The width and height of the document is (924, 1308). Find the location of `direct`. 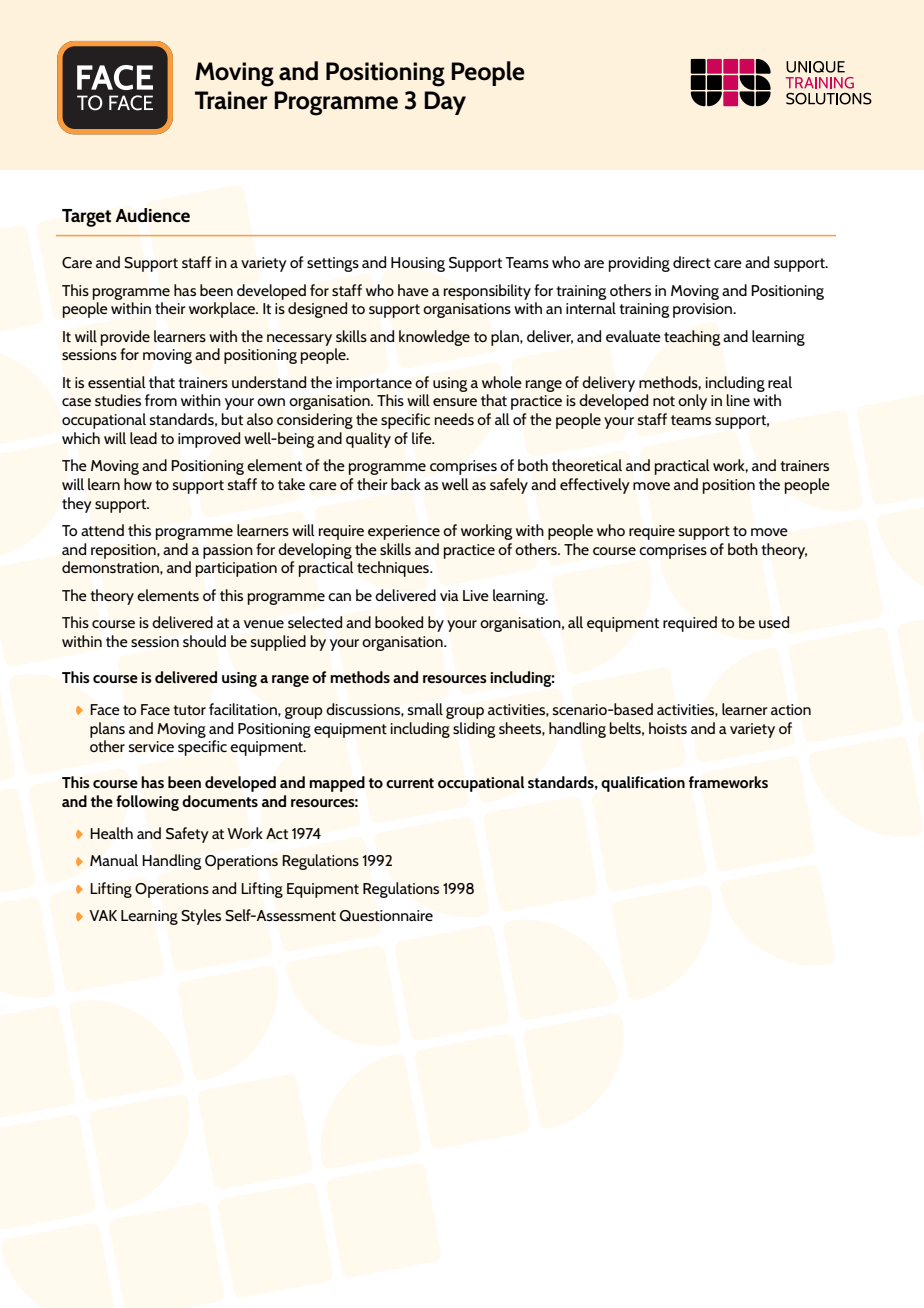

direct is located at coordinates (692, 262).
